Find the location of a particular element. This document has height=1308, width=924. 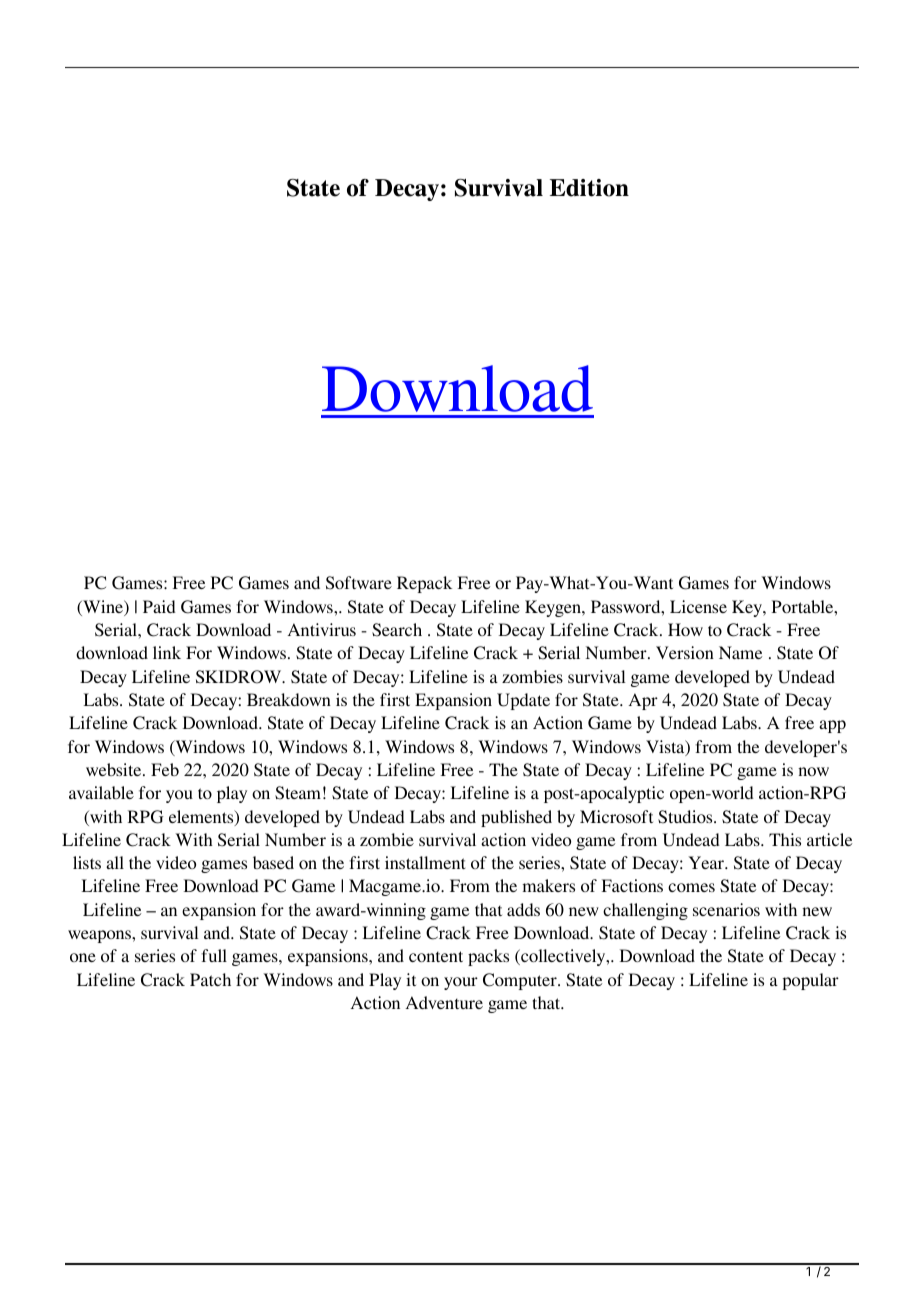

Patch is located at coordinates (210, 979).
